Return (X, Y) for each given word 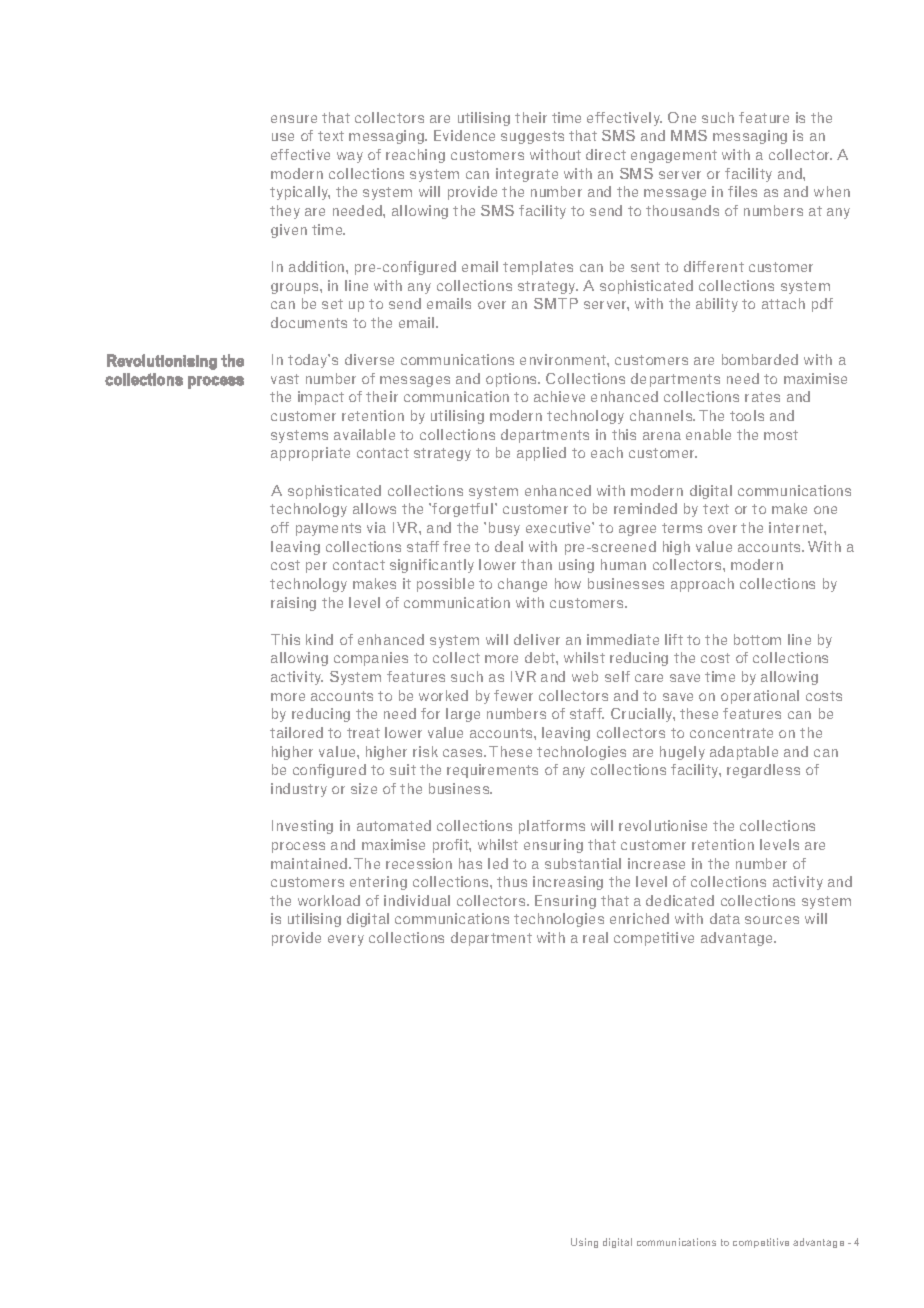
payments (328, 529)
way (350, 157)
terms (682, 528)
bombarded (760, 359)
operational (760, 697)
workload (329, 900)
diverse (369, 359)
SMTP (556, 303)
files (742, 191)
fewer (513, 695)
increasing (568, 883)
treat (363, 733)
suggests (532, 137)
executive (559, 527)
